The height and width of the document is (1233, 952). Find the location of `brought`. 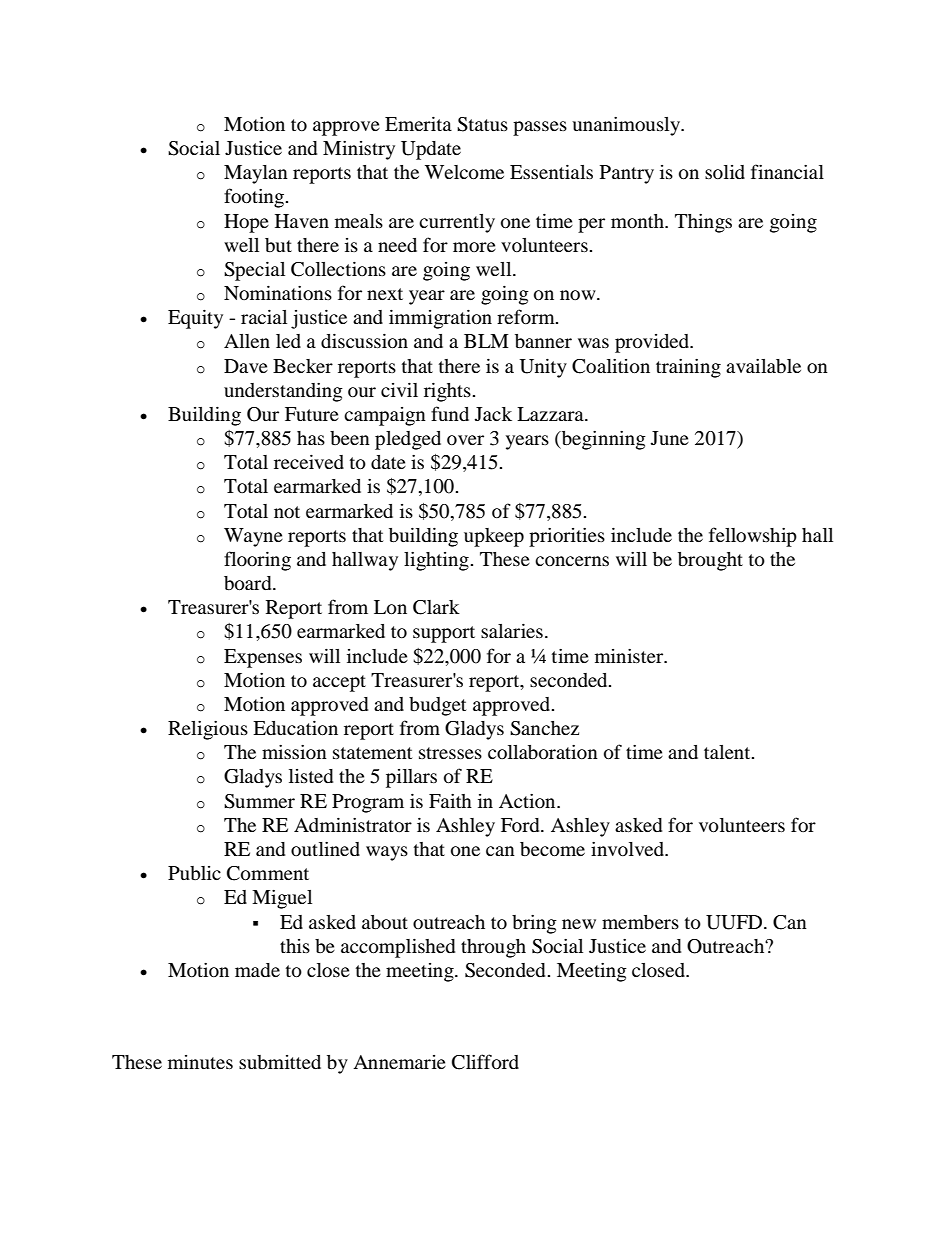

brought is located at coordinates (710, 561).
